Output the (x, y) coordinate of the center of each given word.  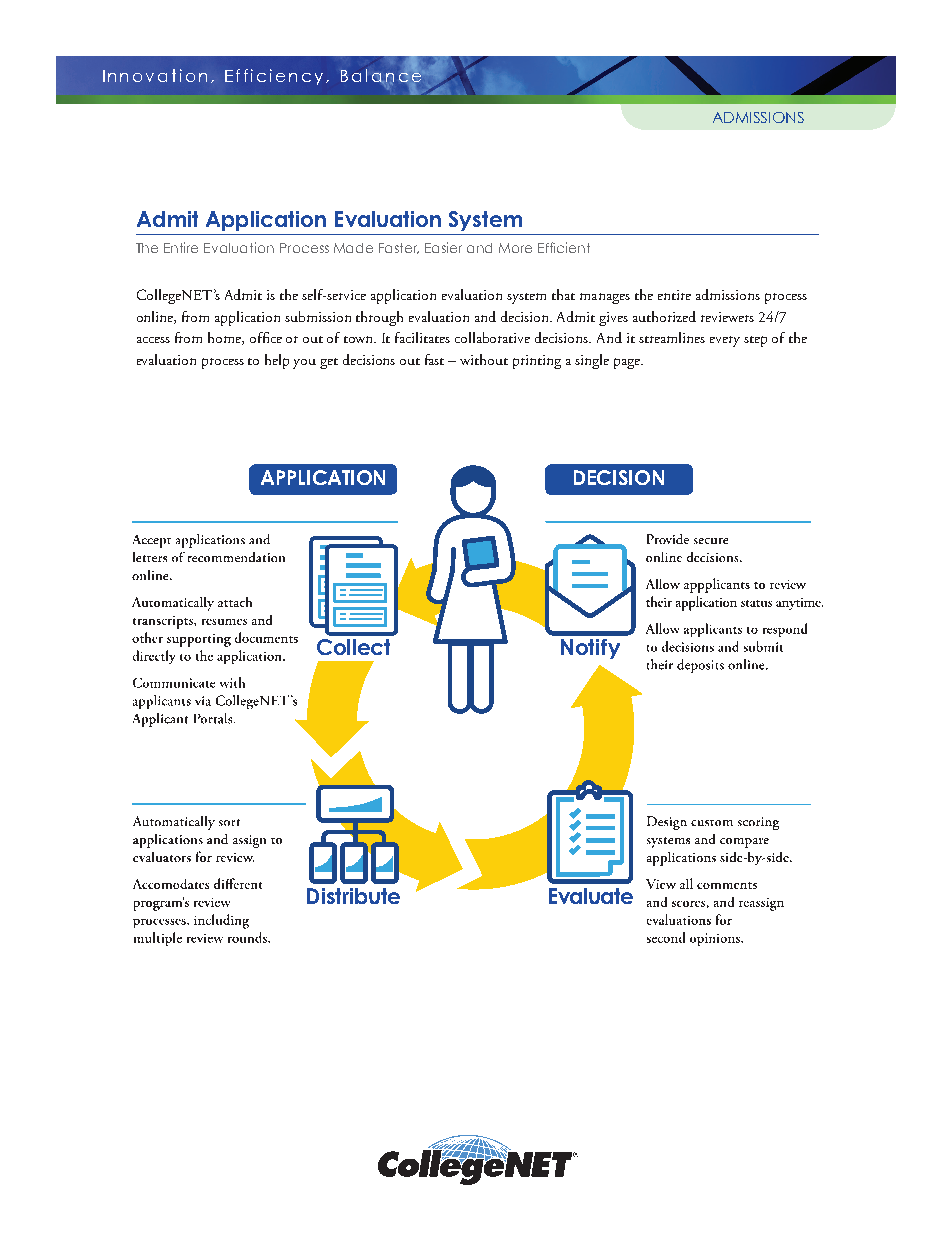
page (628, 363)
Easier (443, 247)
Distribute (353, 896)
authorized (664, 316)
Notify (590, 649)
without (484, 359)
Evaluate (591, 896)
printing (537, 362)
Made (353, 248)
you (304, 364)
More (515, 248)
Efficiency (274, 77)
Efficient (564, 247)
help (277, 361)
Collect (353, 647)
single (592, 361)
